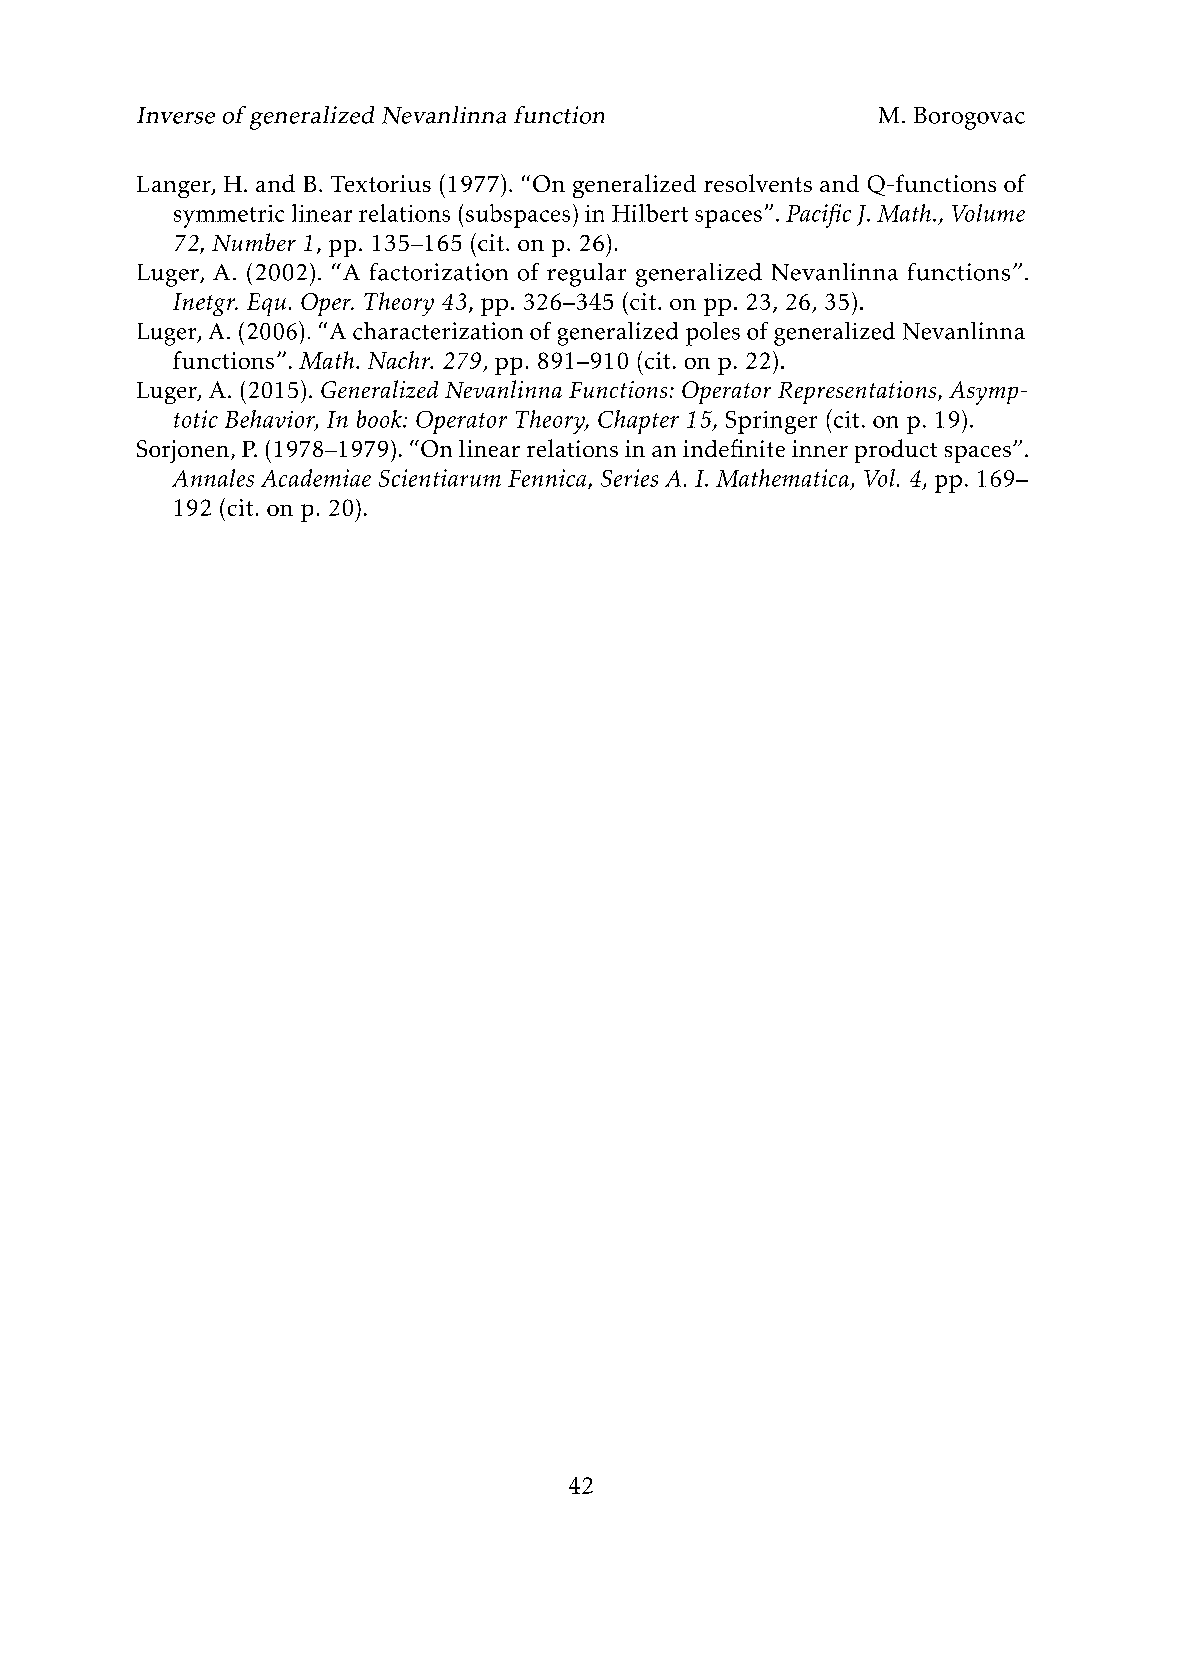 The width and height of the screenshot is (1186, 1675). What do you see at coordinates (858, 392) in the screenshot?
I see `Representations` at bounding box center [858, 392].
